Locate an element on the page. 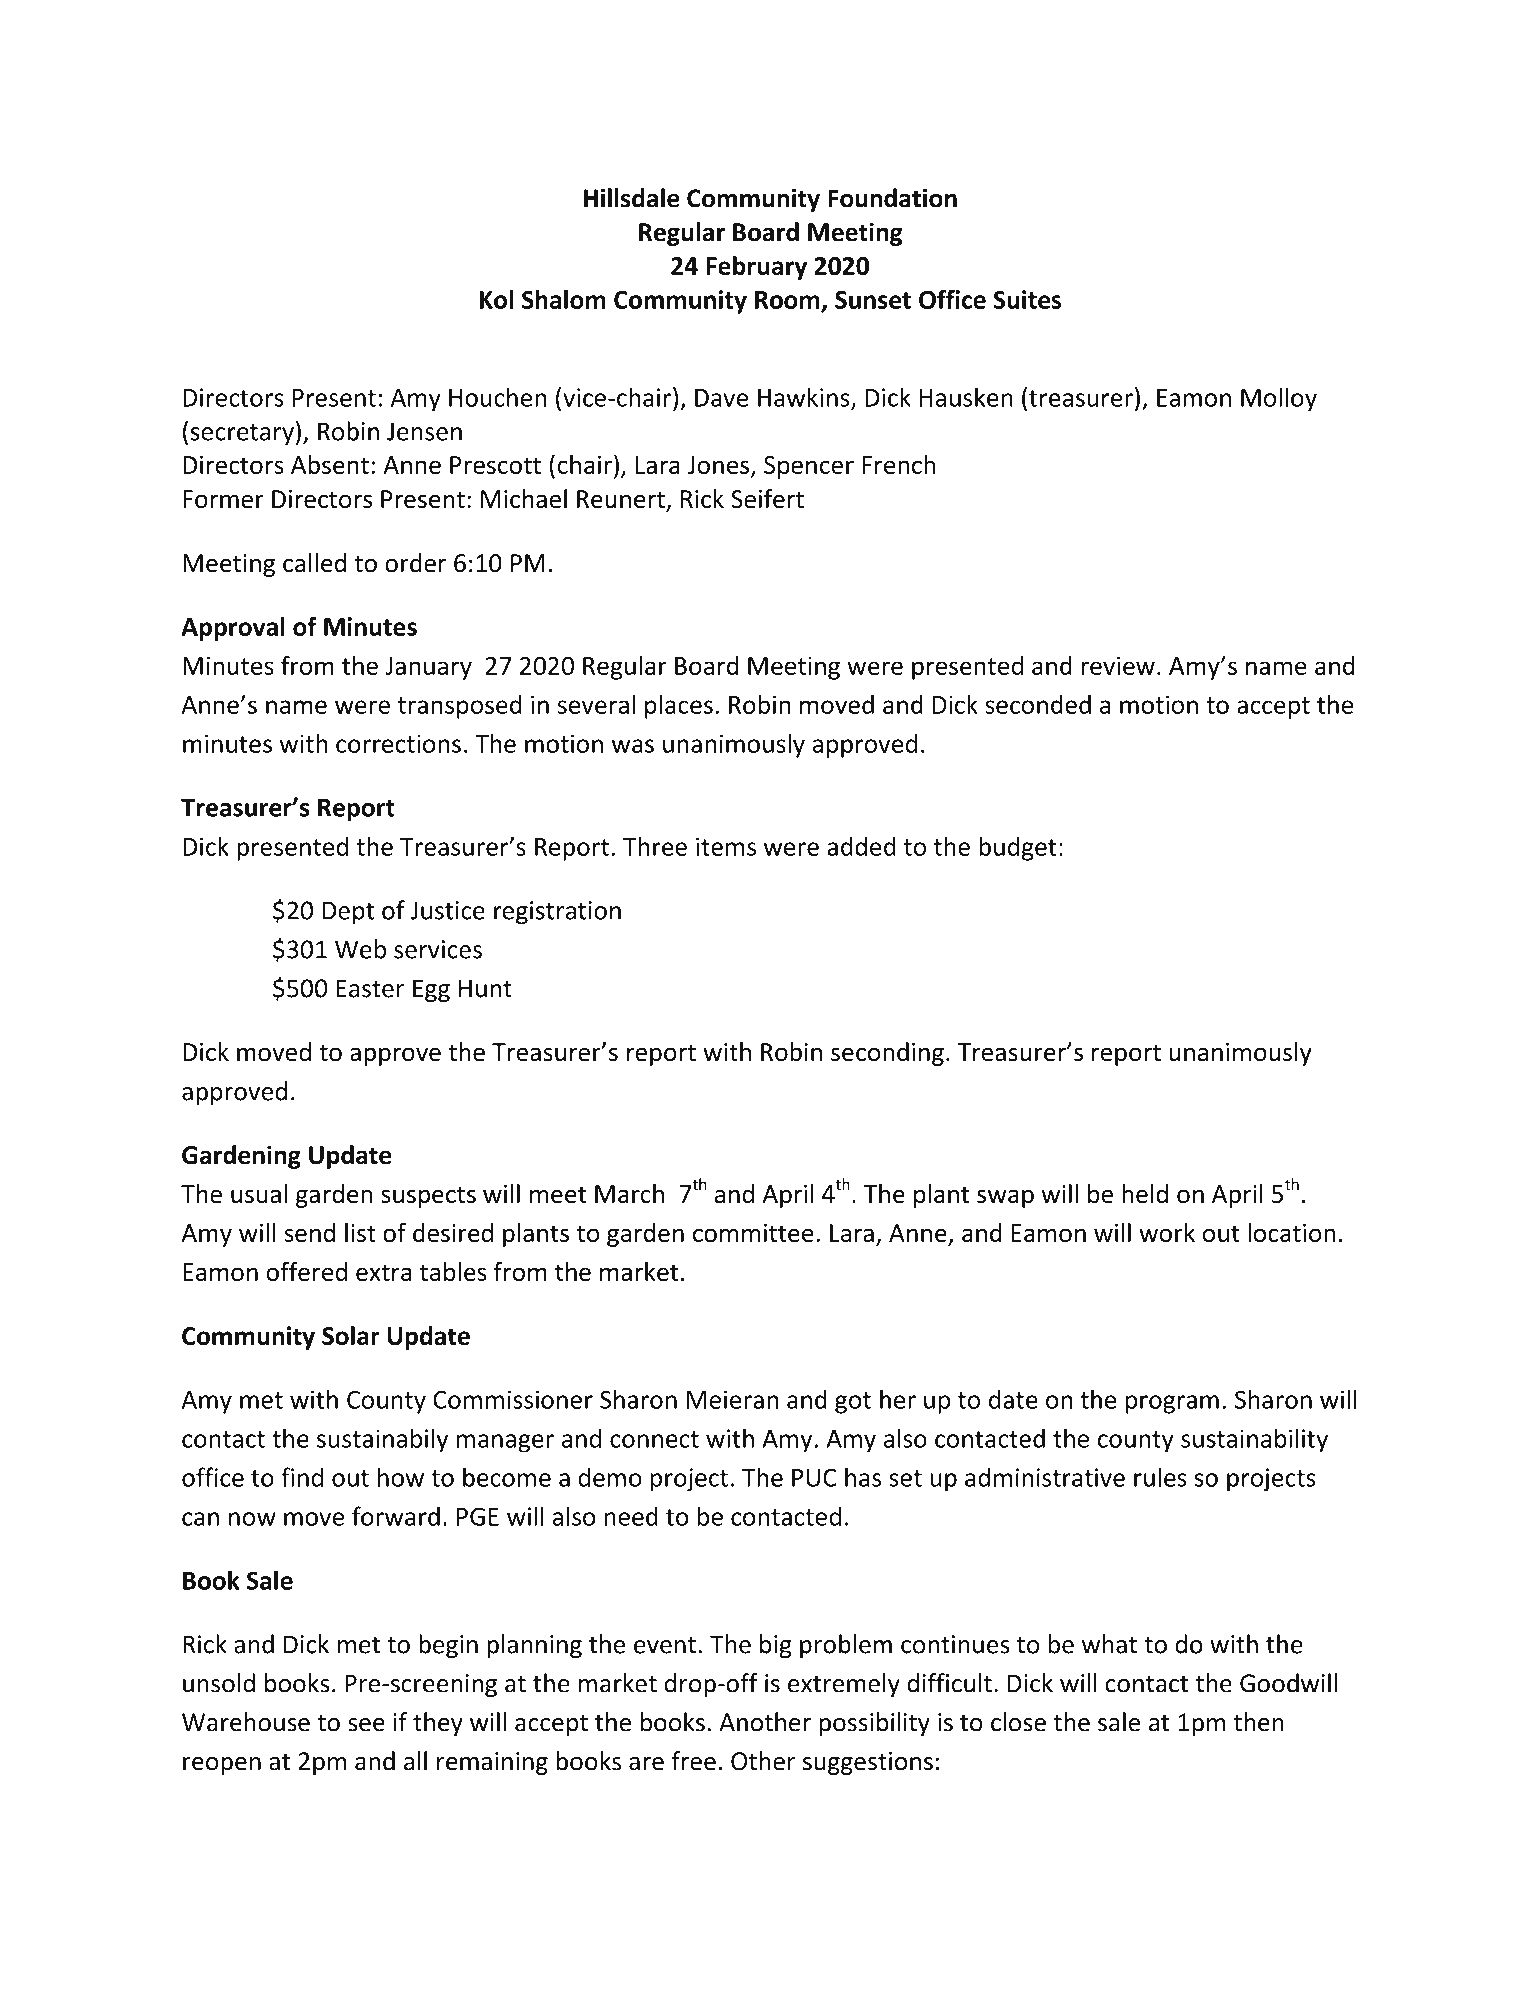 This image has height=1993, width=1540. held is located at coordinates (1145, 1193).
